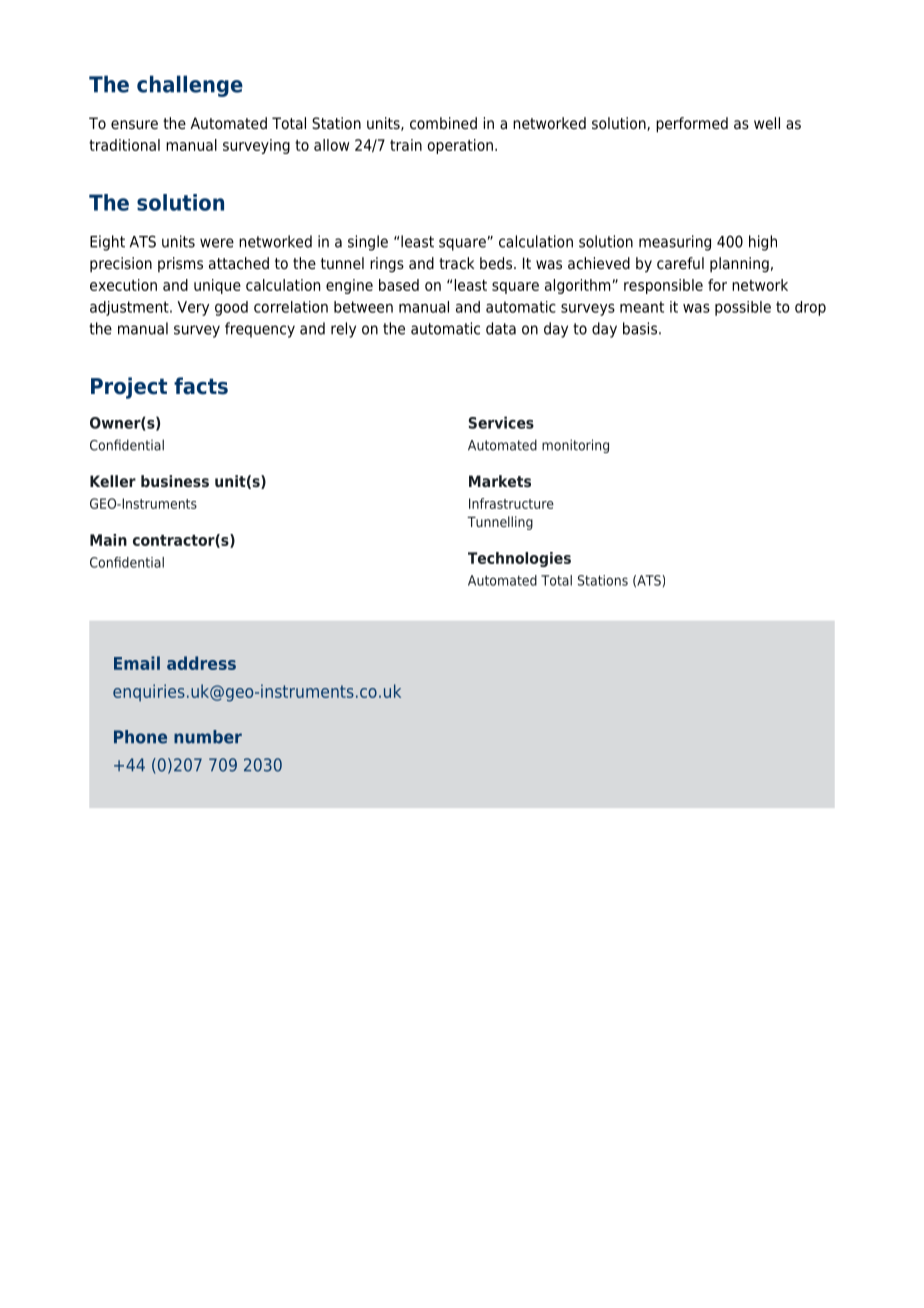  I want to click on Infrastructure, so click(511, 503).
